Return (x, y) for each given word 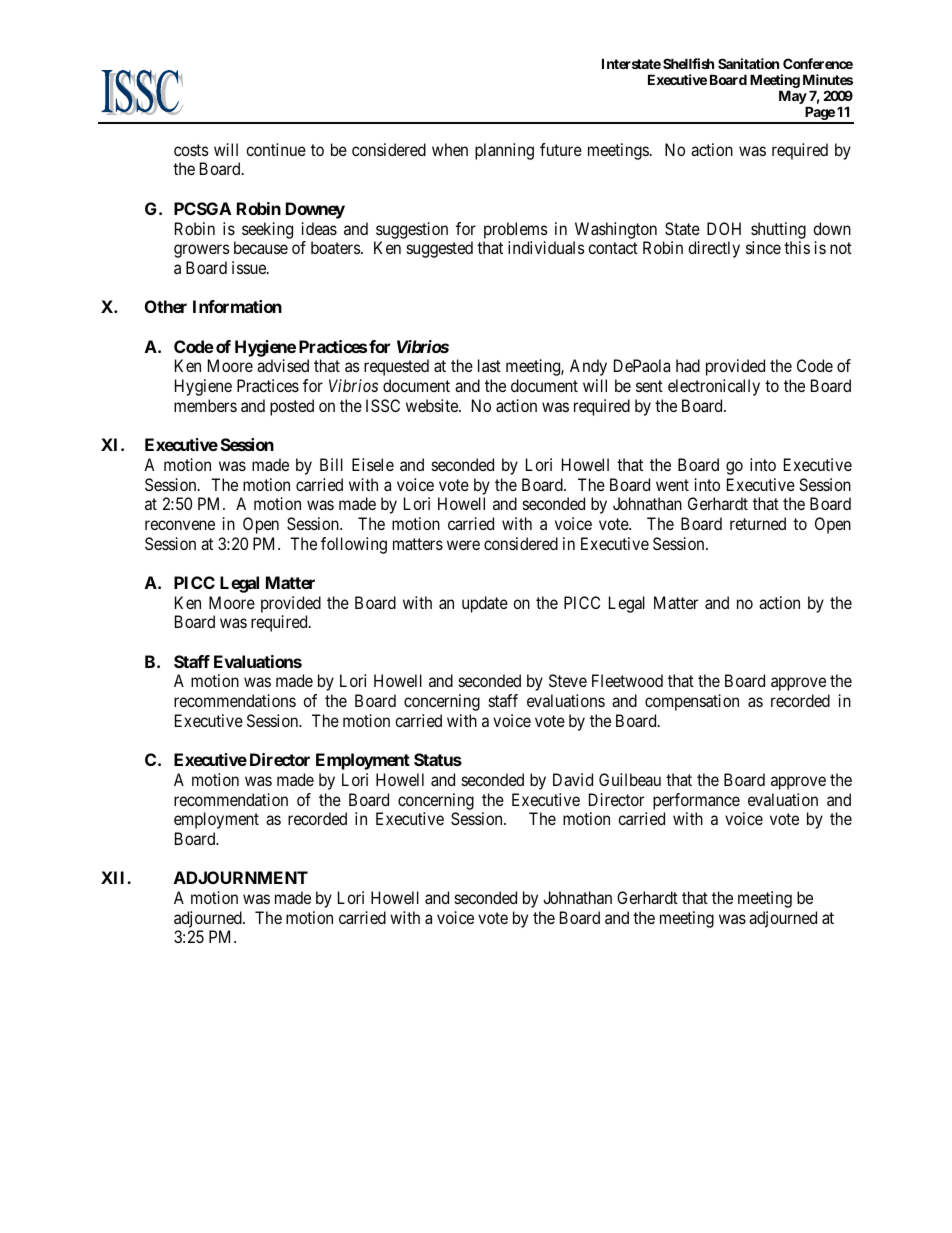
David (573, 779)
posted (292, 407)
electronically (714, 387)
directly (714, 249)
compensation (692, 702)
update (485, 604)
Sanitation (748, 63)
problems (516, 230)
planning (504, 151)
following (354, 545)
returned (758, 523)
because (261, 247)
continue (276, 149)
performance (696, 801)
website (433, 405)
